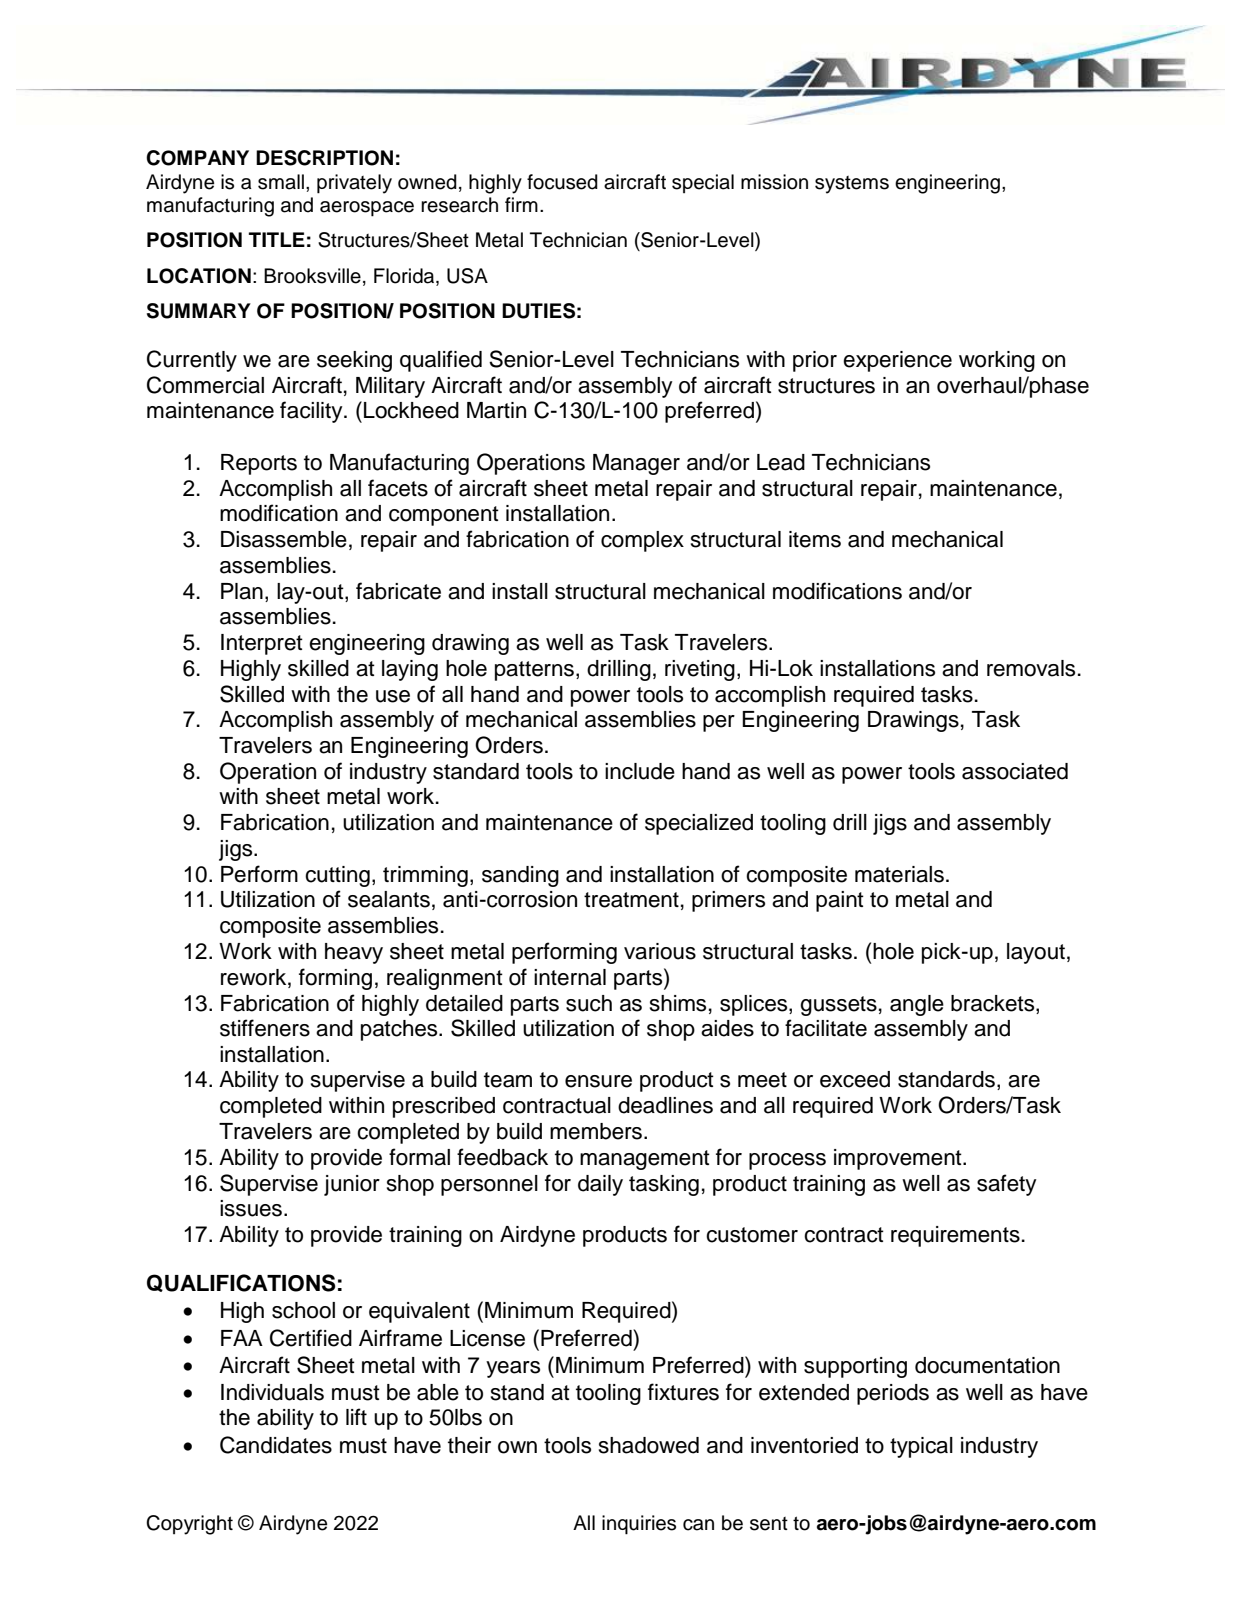 Image resolution: width=1243 pixels, height=1608 pixels. Describe the element at coordinates (899, 874) in the image. I see `materials` at that location.
